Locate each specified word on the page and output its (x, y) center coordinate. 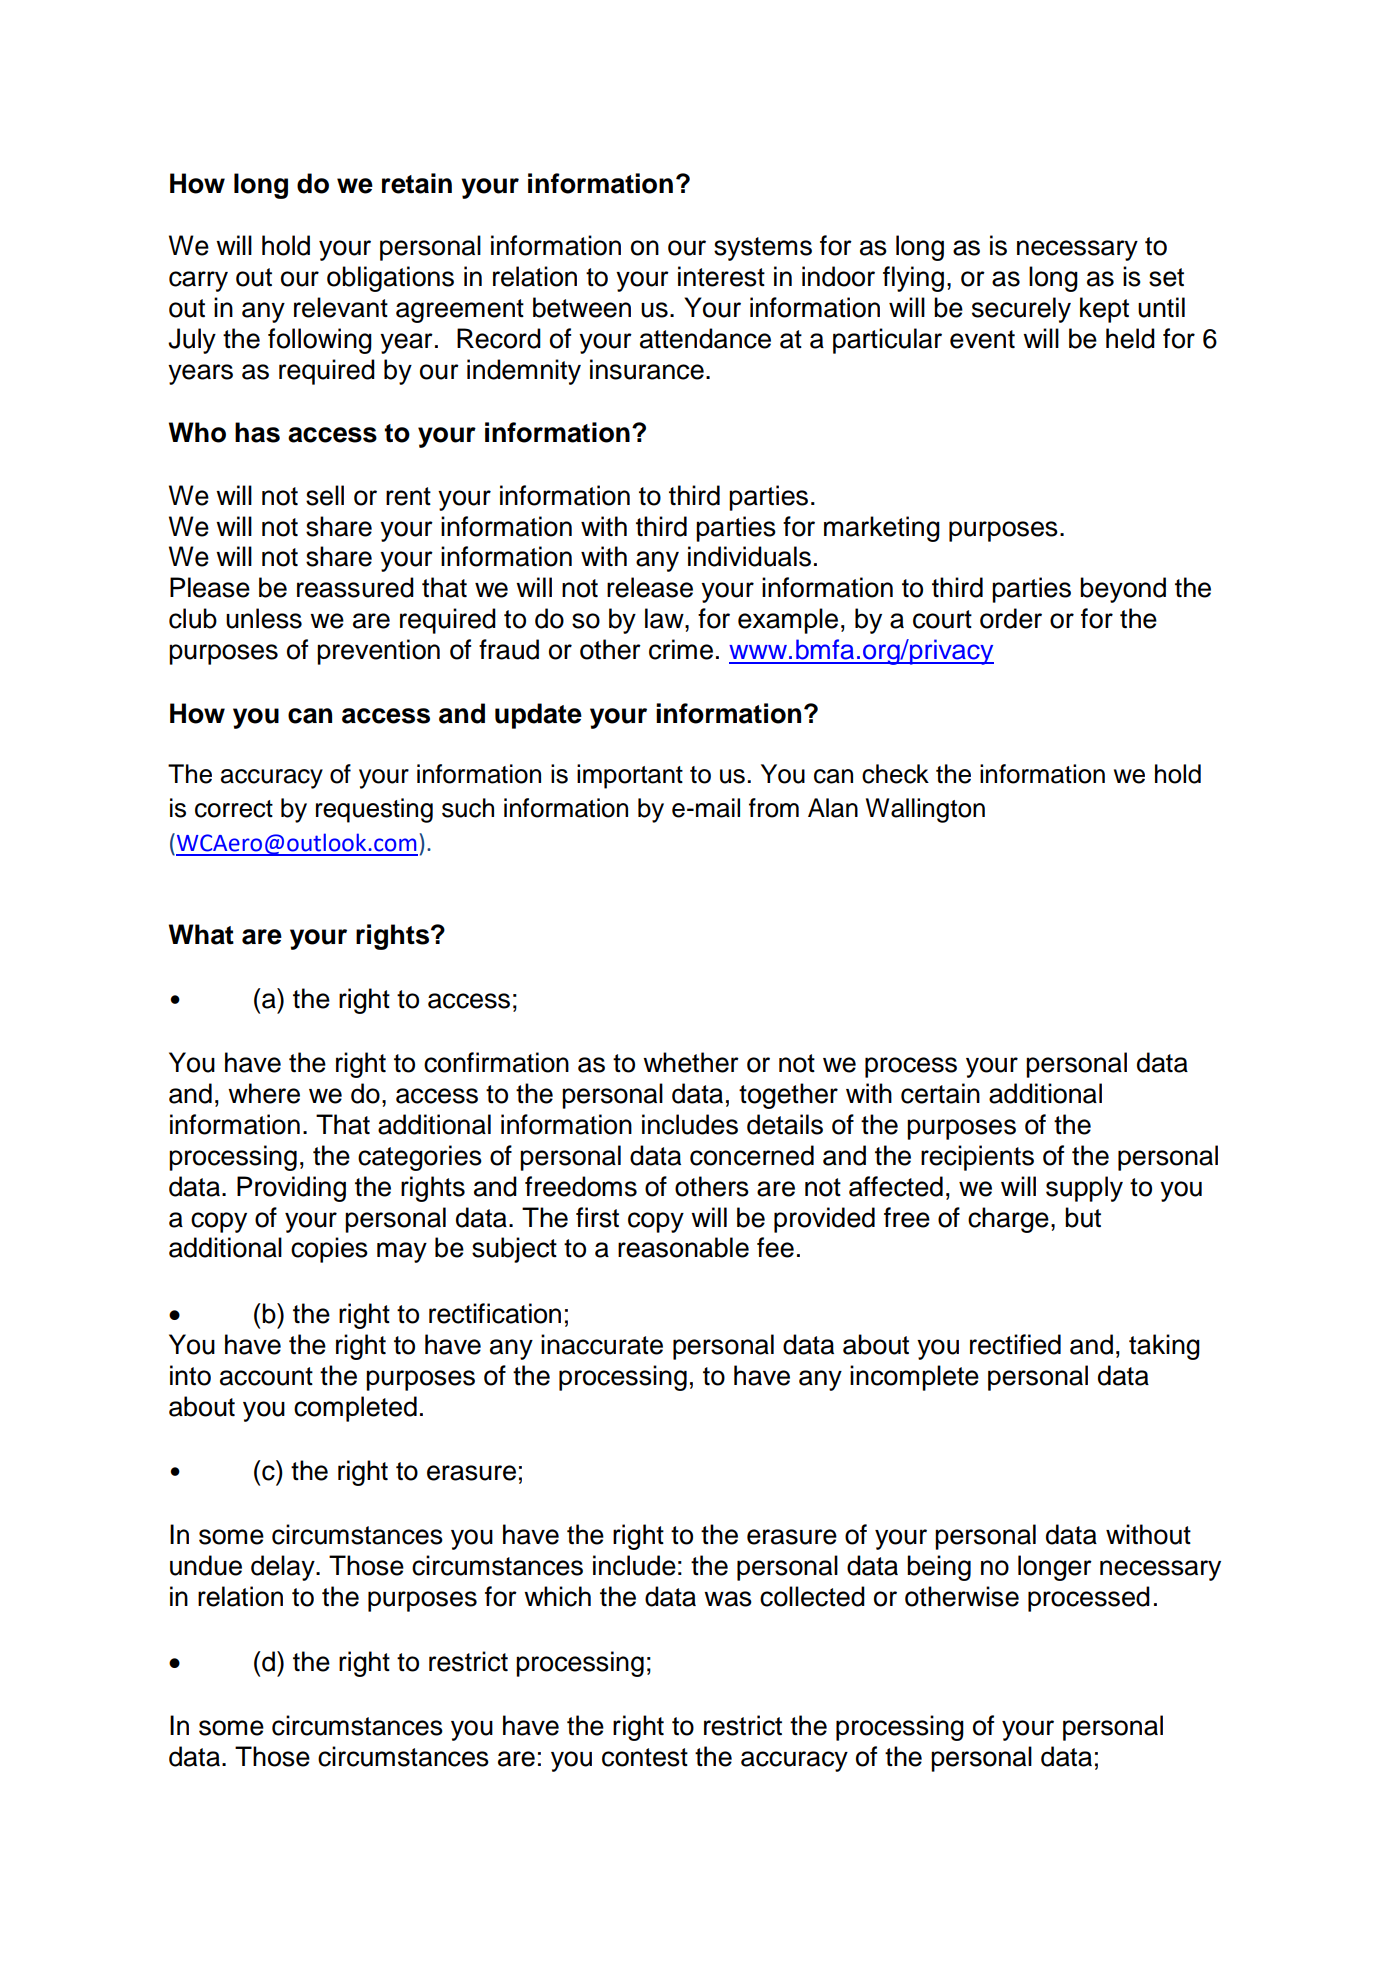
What (201, 934)
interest (721, 276)
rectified (1015, 1344)
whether (691, 1062)
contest (645, 1757)
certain (940, 1093)
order (1011, 618)
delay (284, 1568)
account (266, 1376)
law (665, 618)
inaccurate (602, 1344)
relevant (341, 307)
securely (1021, 310)
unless (264, 618)
